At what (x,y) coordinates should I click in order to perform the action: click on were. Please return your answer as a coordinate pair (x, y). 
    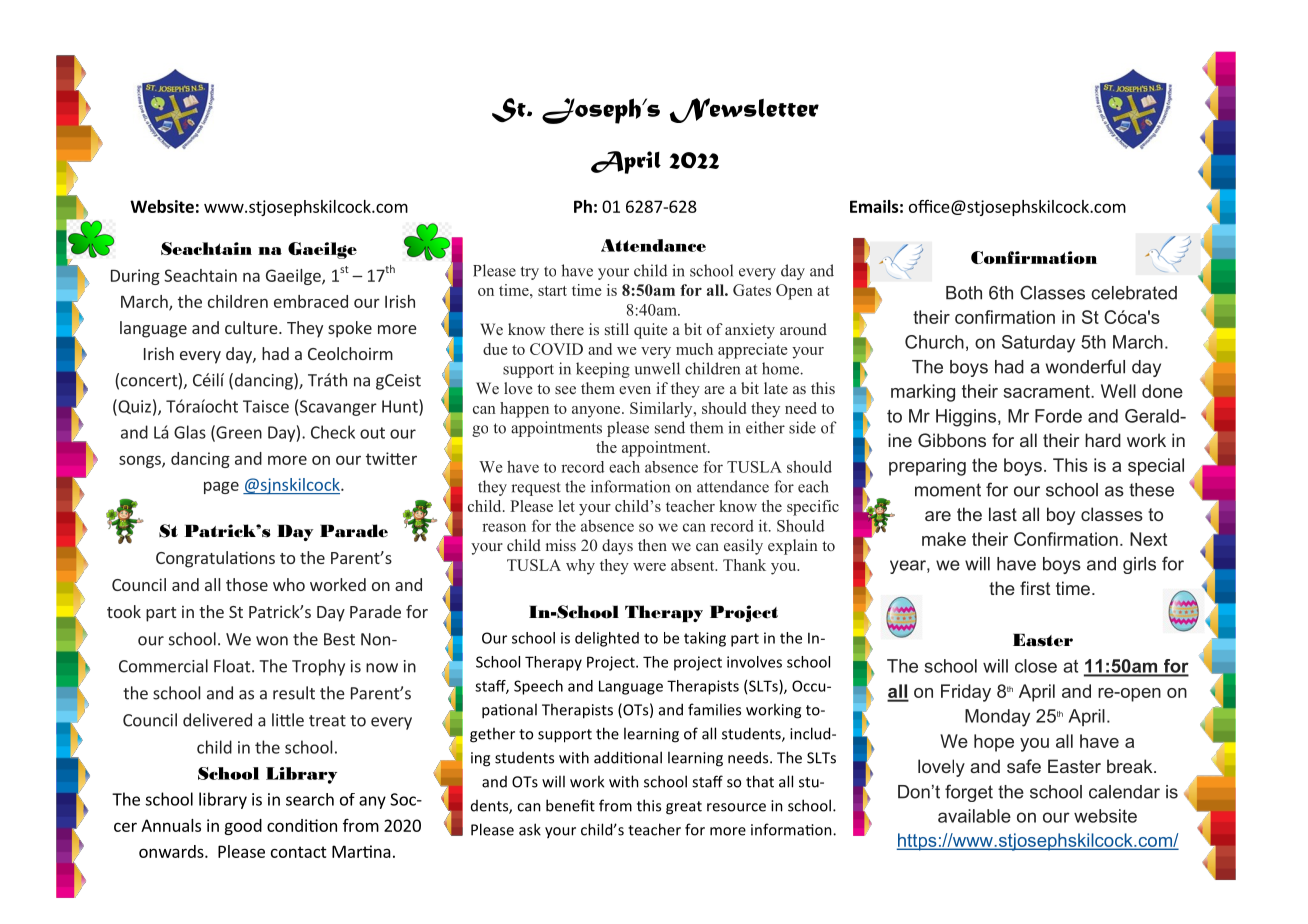
    Looking at the image, I should click on (649, 567).
